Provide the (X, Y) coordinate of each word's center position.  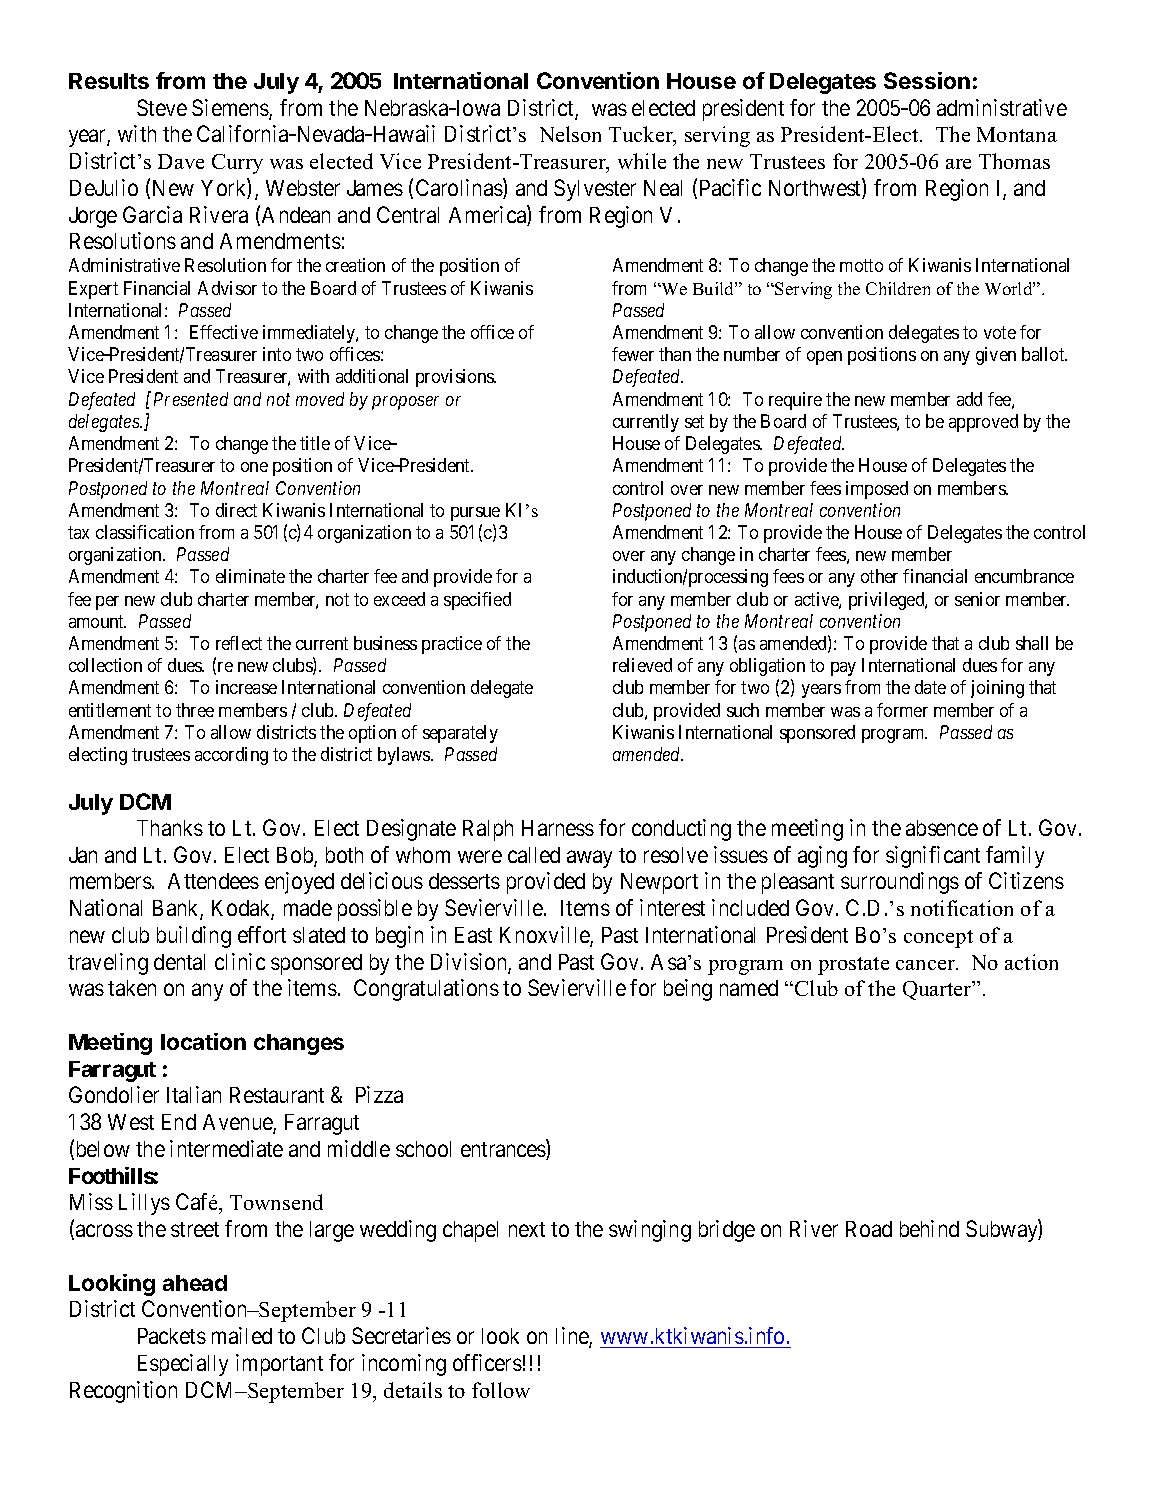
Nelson (570, 134)
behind (929, 1228)
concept (938, 939)
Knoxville (545, 936)
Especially (183, 1365)
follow (501, 1390)
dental (179, 962)
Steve (162, 107)
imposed (877, 490)
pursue (475, 514)
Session (927, 80)
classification (145, 532)
